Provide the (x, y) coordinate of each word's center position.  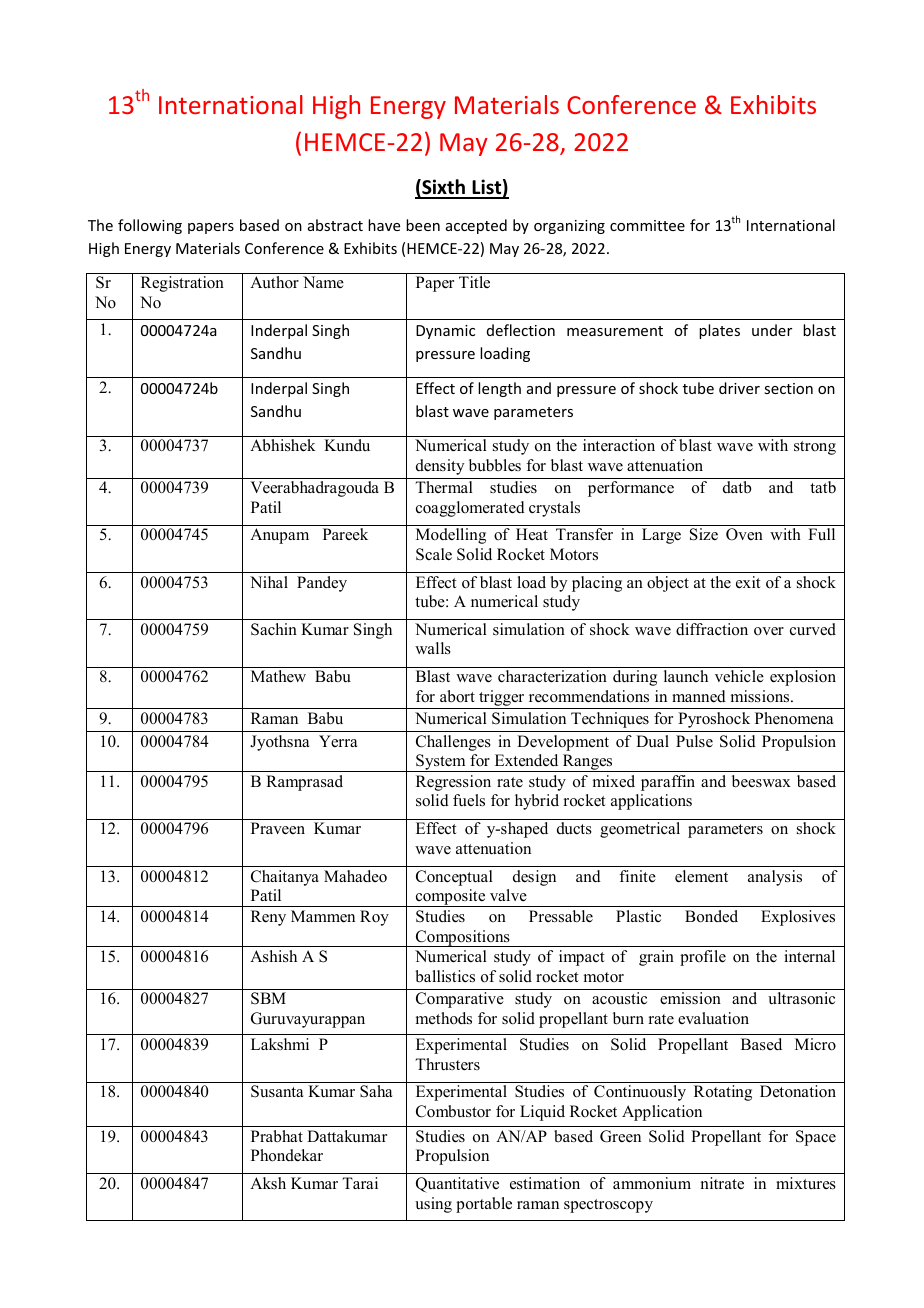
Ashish (273, 956)
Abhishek (283, 445)
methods (444, 1018)
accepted (476, 226)
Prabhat (277, 1136)
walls (433, 648)
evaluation (713, 1018)
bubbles (495, 465)
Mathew (278, 676)
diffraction (712, 629)
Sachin (274, 629)
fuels (469, 800)
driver (739, 388)
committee (647, 225)
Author (274, 282)
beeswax (761, 781)
